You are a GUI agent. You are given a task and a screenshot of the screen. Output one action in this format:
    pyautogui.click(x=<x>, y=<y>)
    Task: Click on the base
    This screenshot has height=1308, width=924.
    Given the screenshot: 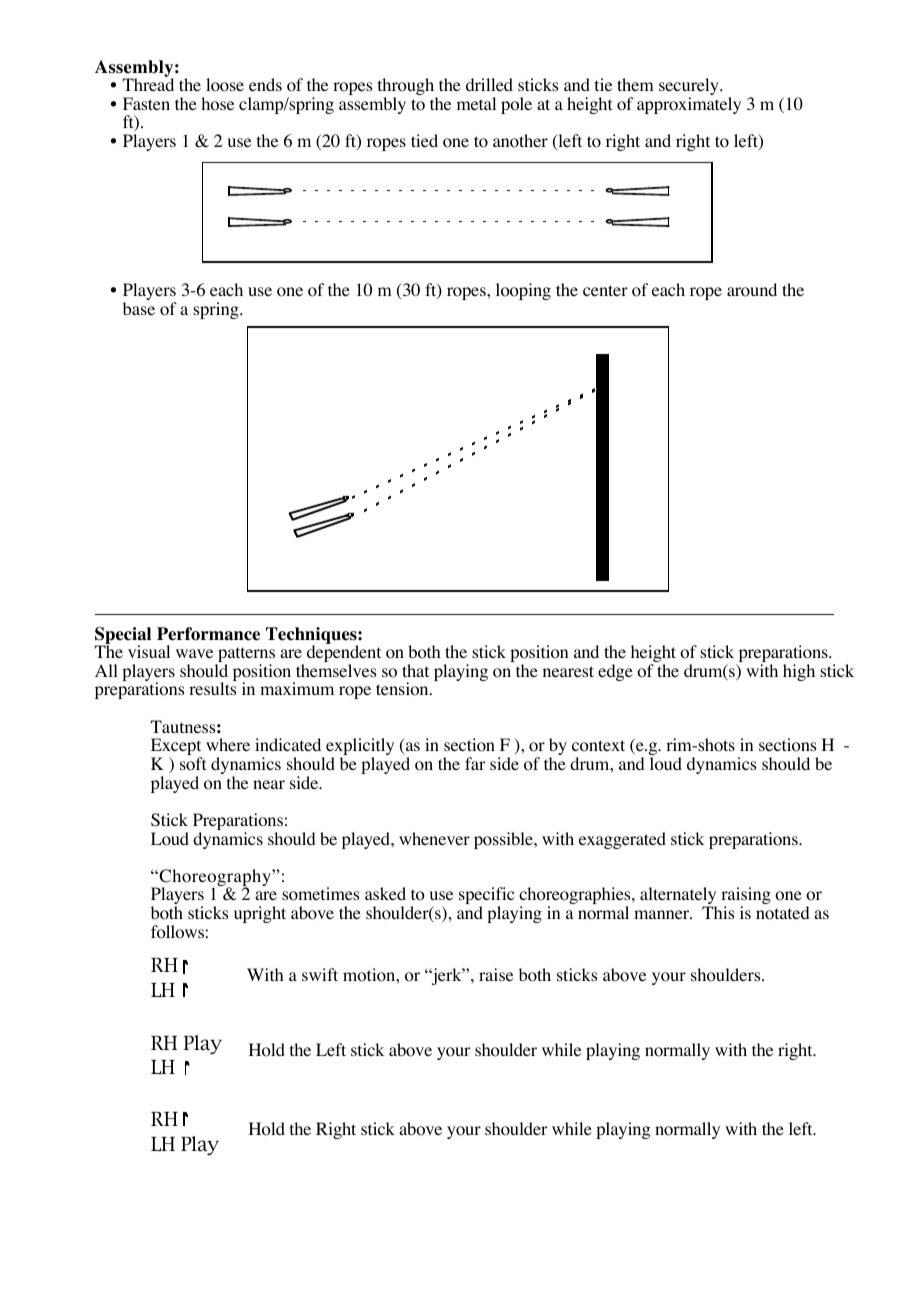 What is the action you would take?
    pyautogui.click(x=139, y=308)
